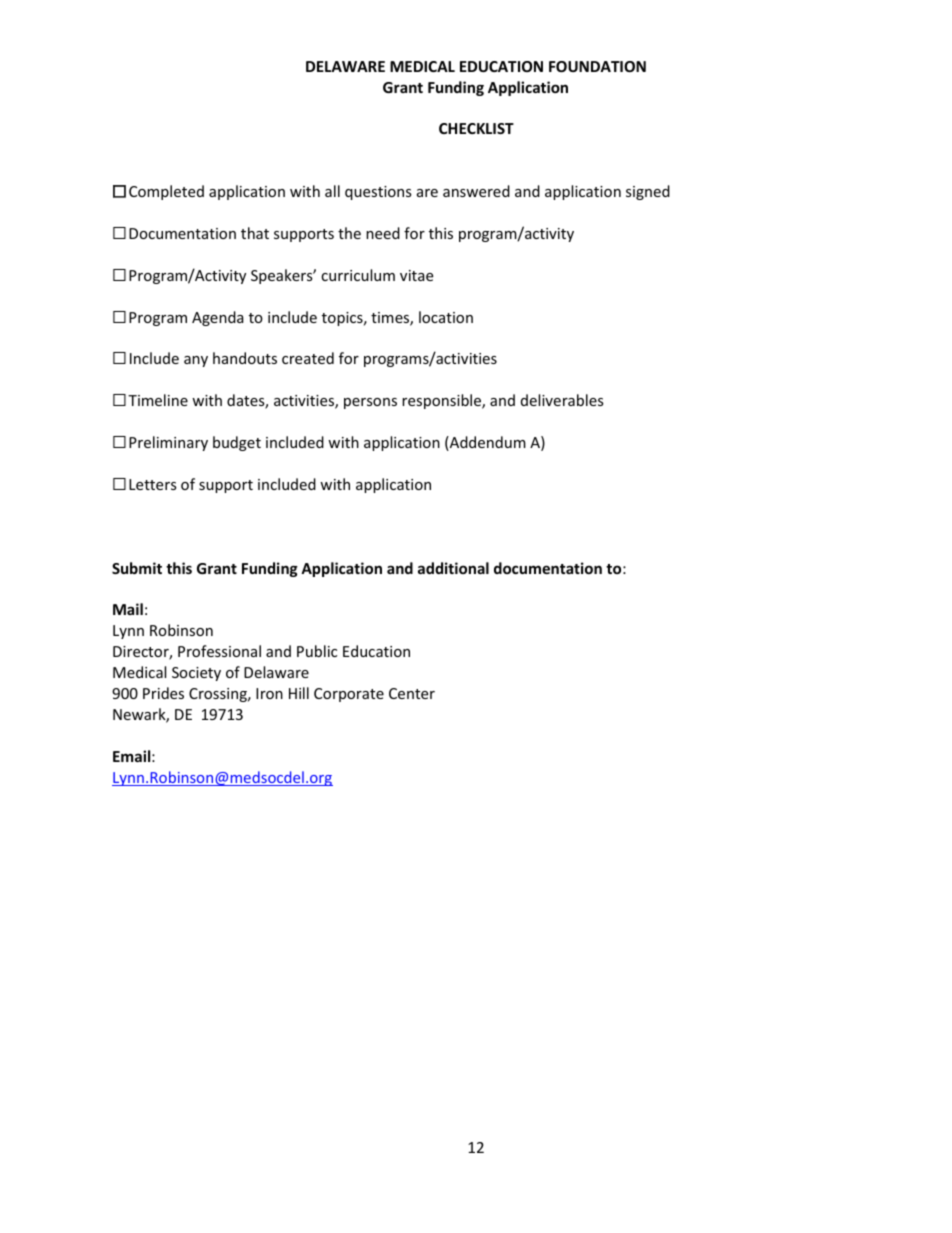  I want to click on persons, so click(370, 403).
